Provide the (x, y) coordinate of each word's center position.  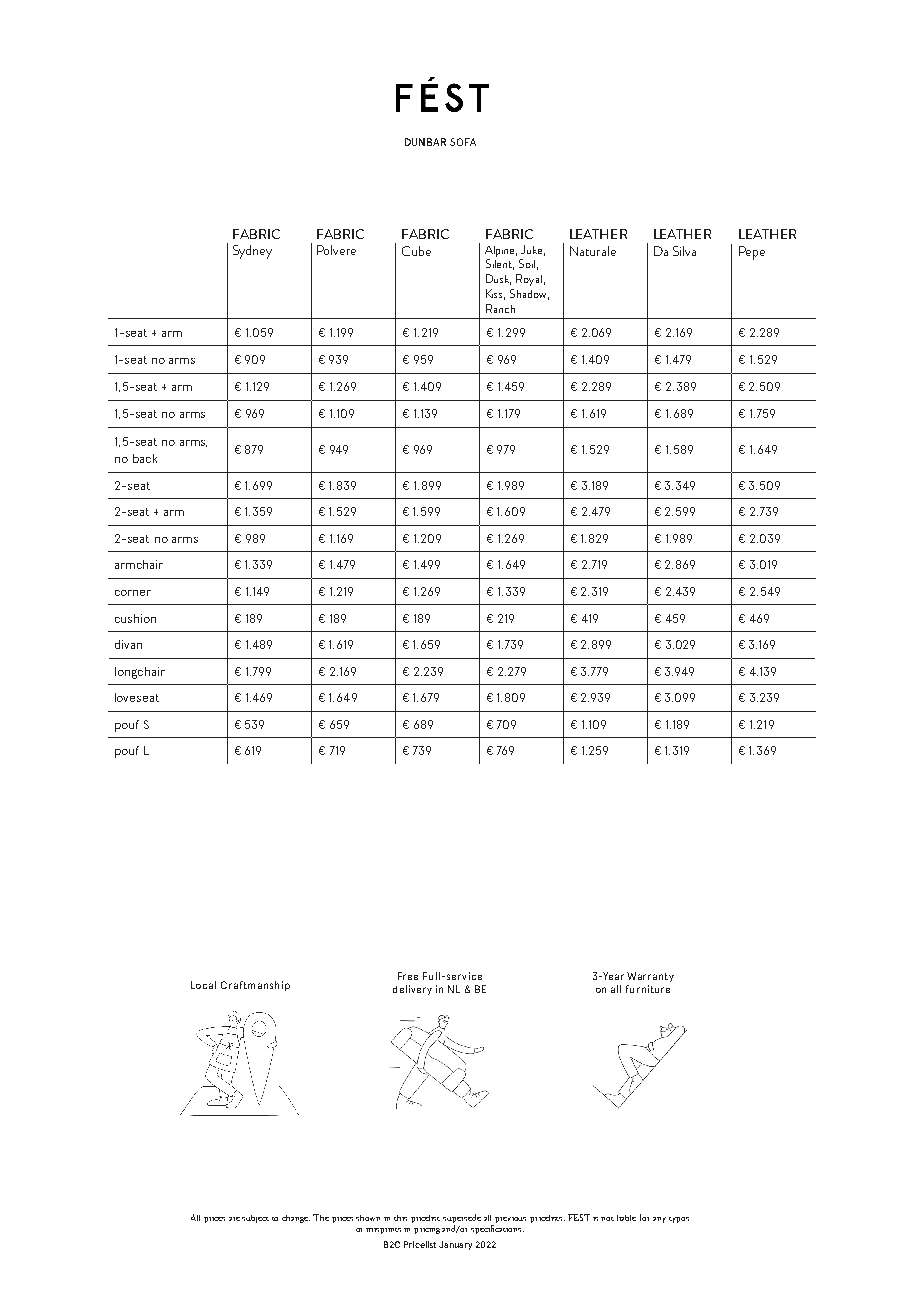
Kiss (495, 294)
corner (133, 593)
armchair (139, 564)
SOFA (463, 142)
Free (408, 976)
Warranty (650, 977)
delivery (412, 990)
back (145, 458)
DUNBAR (425, 142)
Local (203, 985)
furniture (648, 989)
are (234, 1219)
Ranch (500, 308)
